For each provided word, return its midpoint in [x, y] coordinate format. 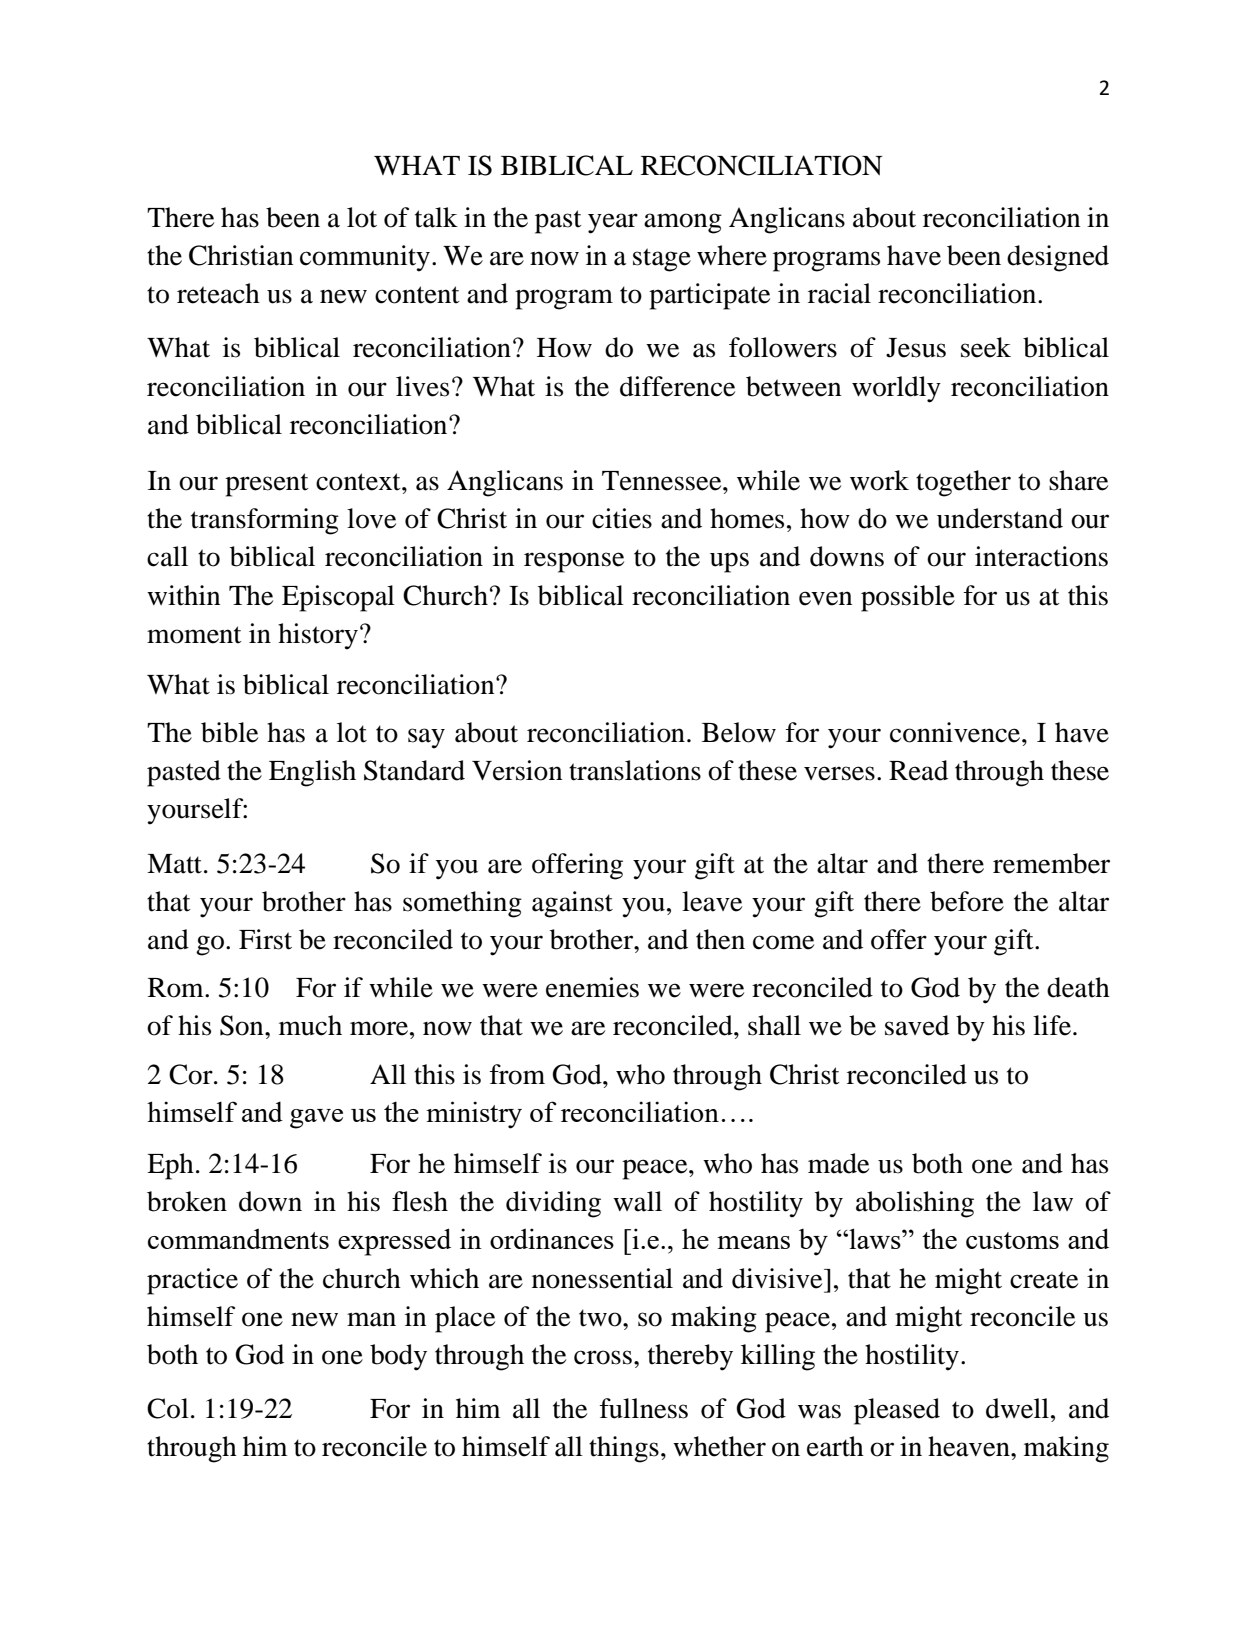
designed [1058, 258]
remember [1051, 863]
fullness [644, 1408]
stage [662, 260]
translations [635, 770]
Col [168, 1408]
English [312, 773]
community [365, 258]
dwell [1017, 1408]
